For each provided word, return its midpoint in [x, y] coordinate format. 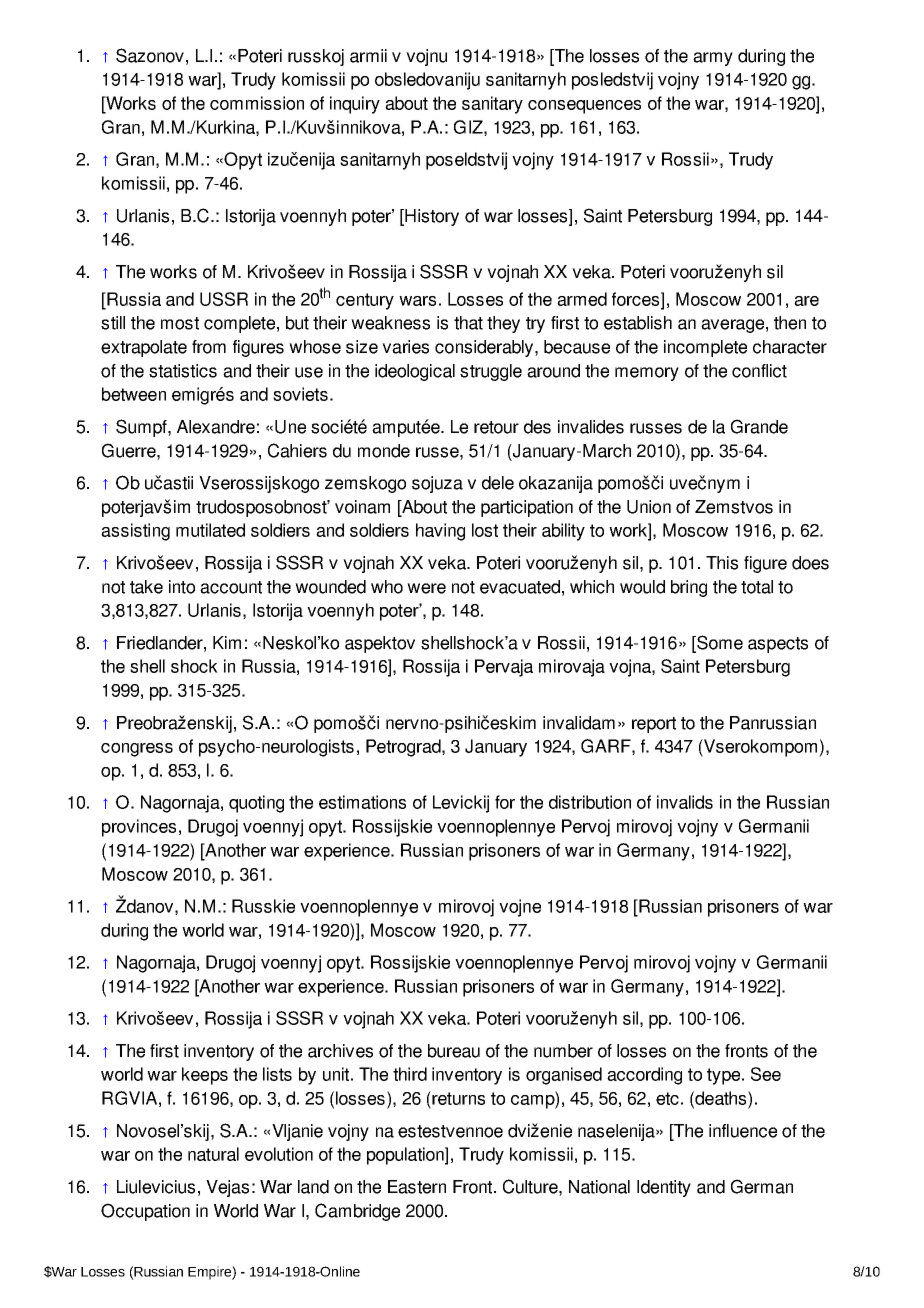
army [713, 59]
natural [213, 1154]
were [426, 588]
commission [257, 103]
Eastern [417, 1187]
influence [743, 1131]
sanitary [492, 105]
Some [719, 643]
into [182, 587]
